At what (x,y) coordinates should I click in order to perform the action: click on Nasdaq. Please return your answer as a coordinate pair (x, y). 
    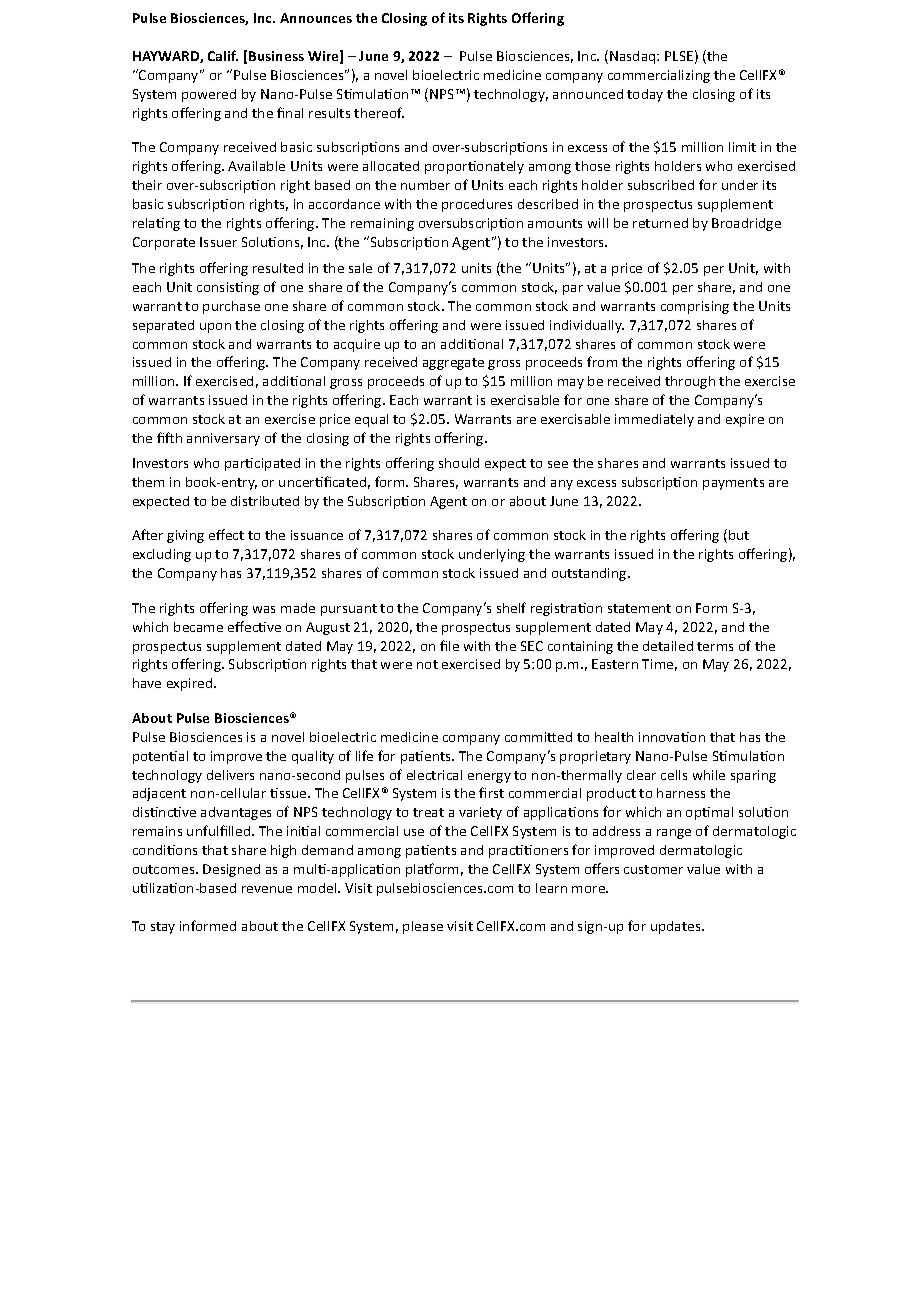
    Looking at the image, I should click on (632, 57).
